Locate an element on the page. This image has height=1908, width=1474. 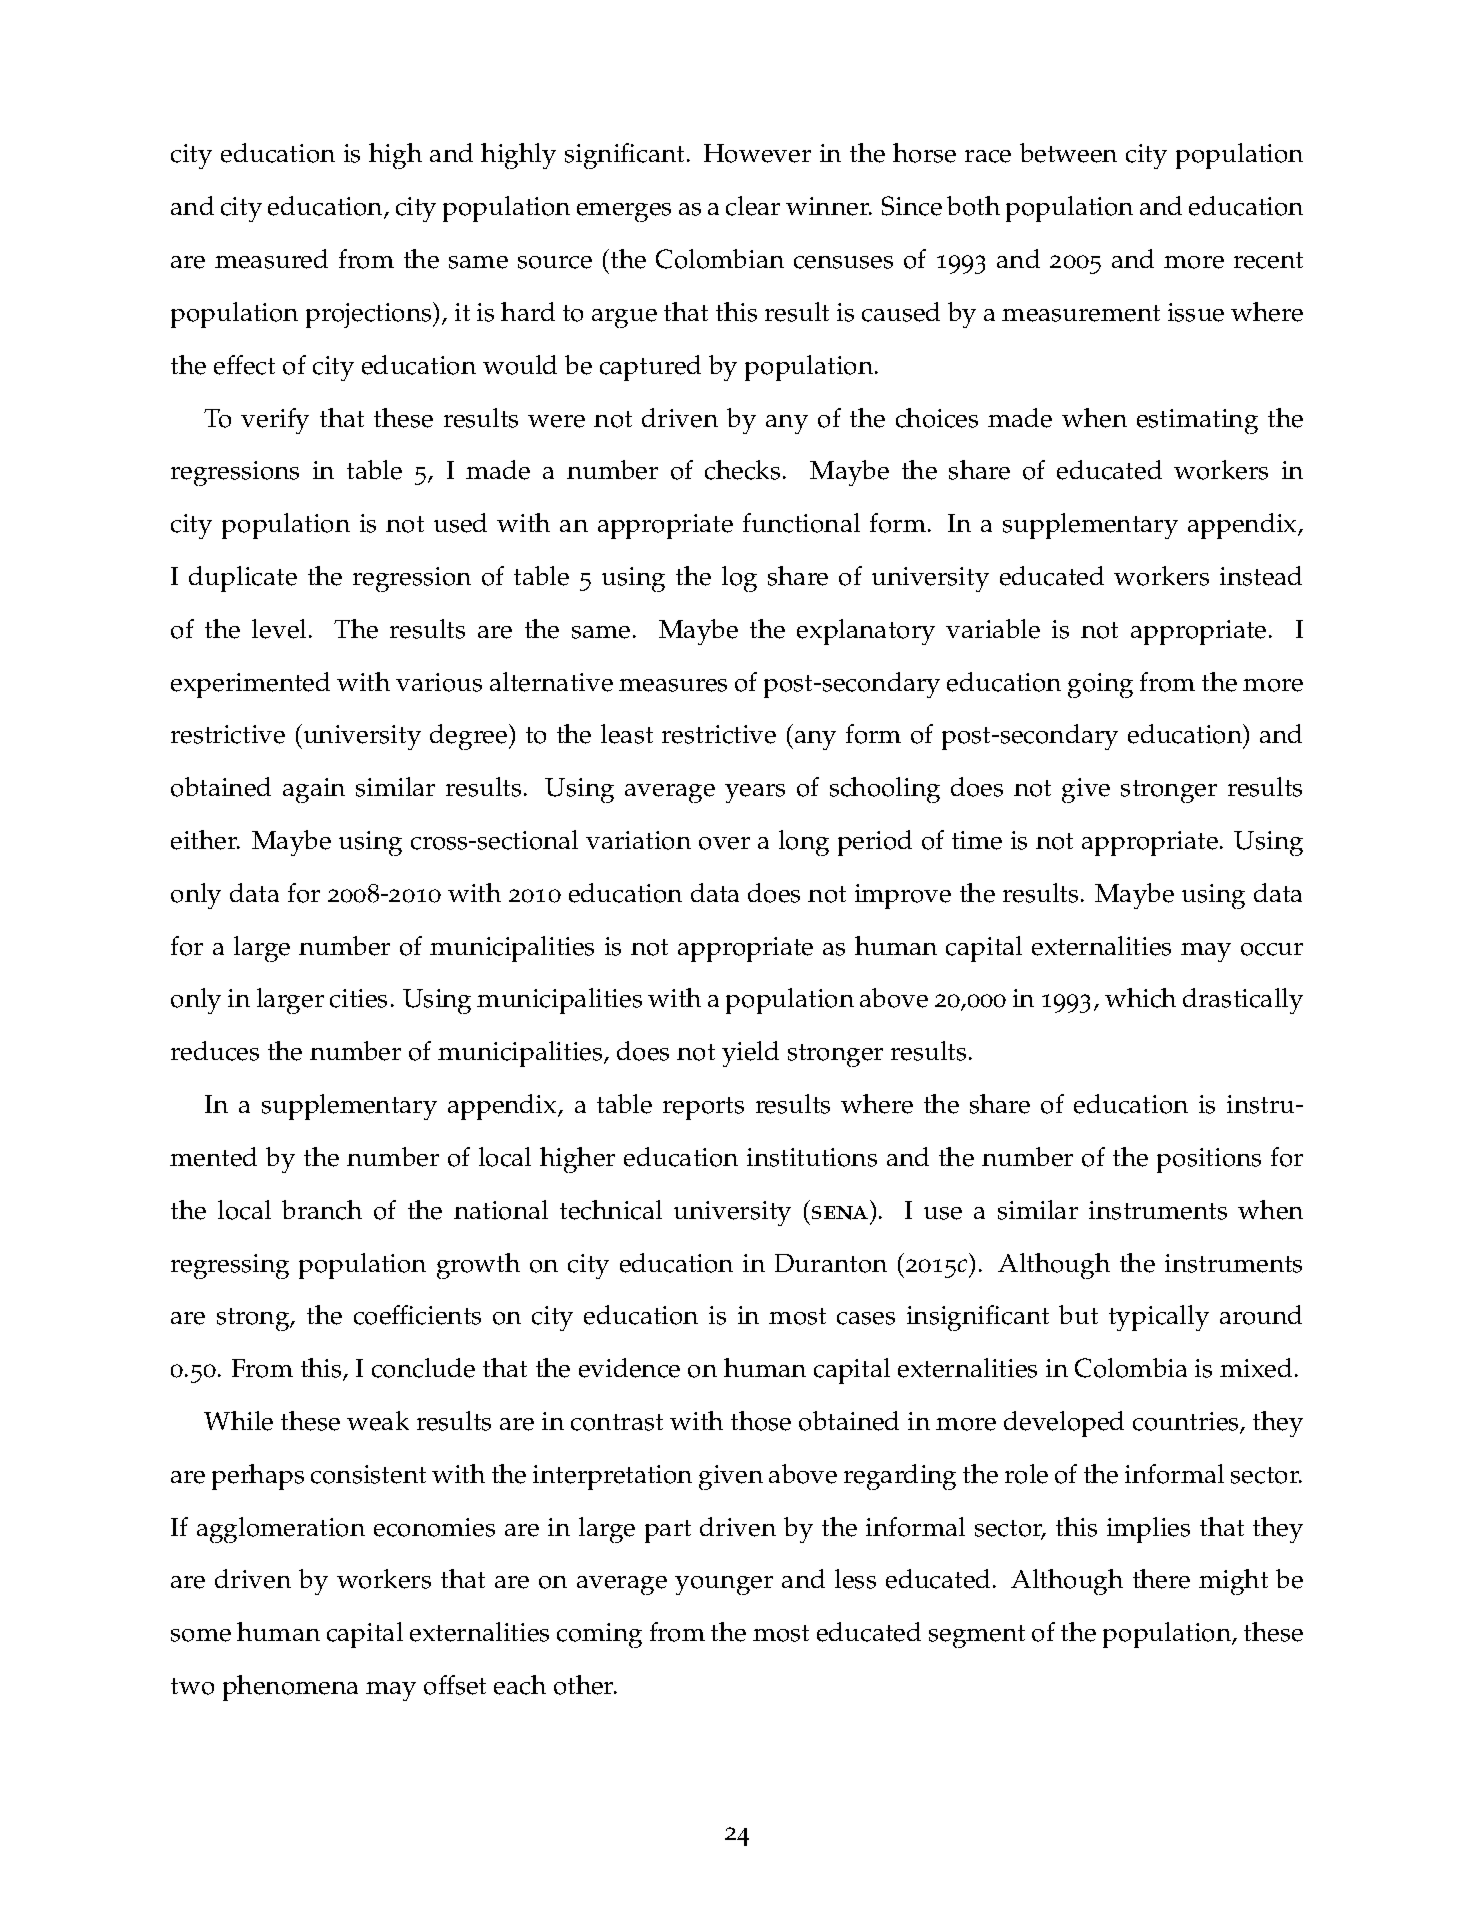
conclude is located at coordinates (423, 1368).
